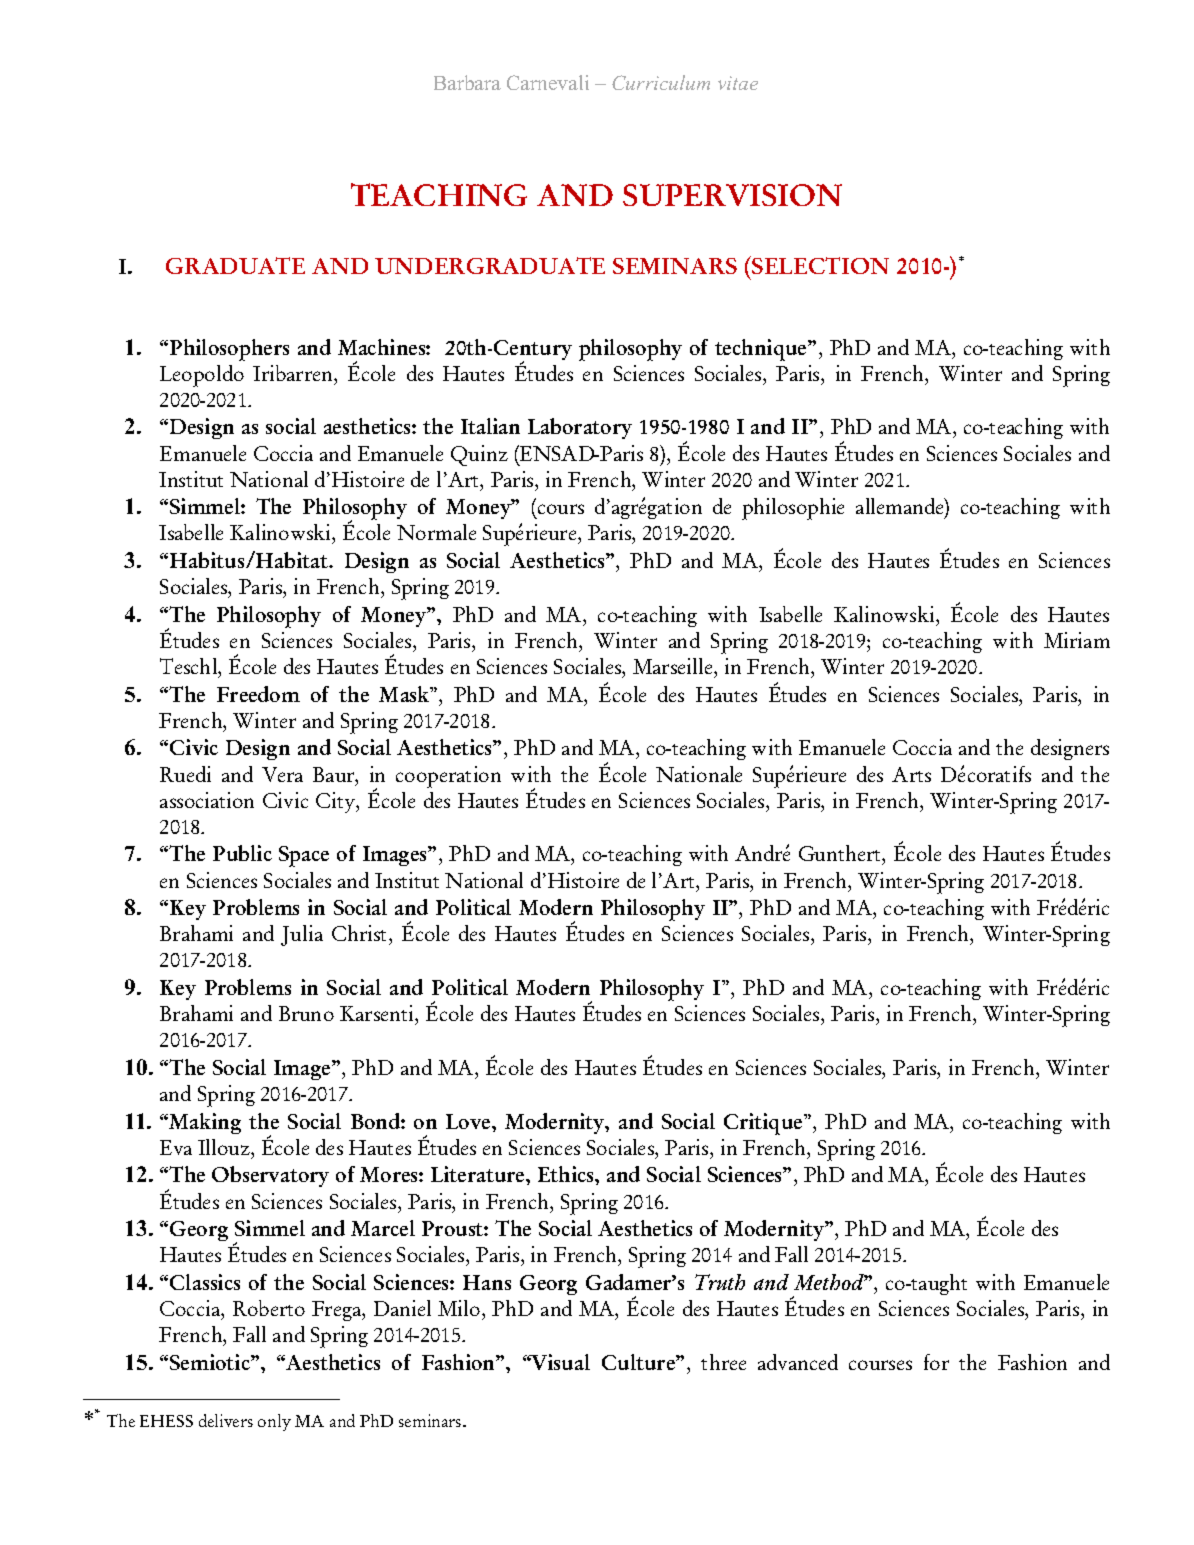  I want to click on Barbara, so click(467, 82).
